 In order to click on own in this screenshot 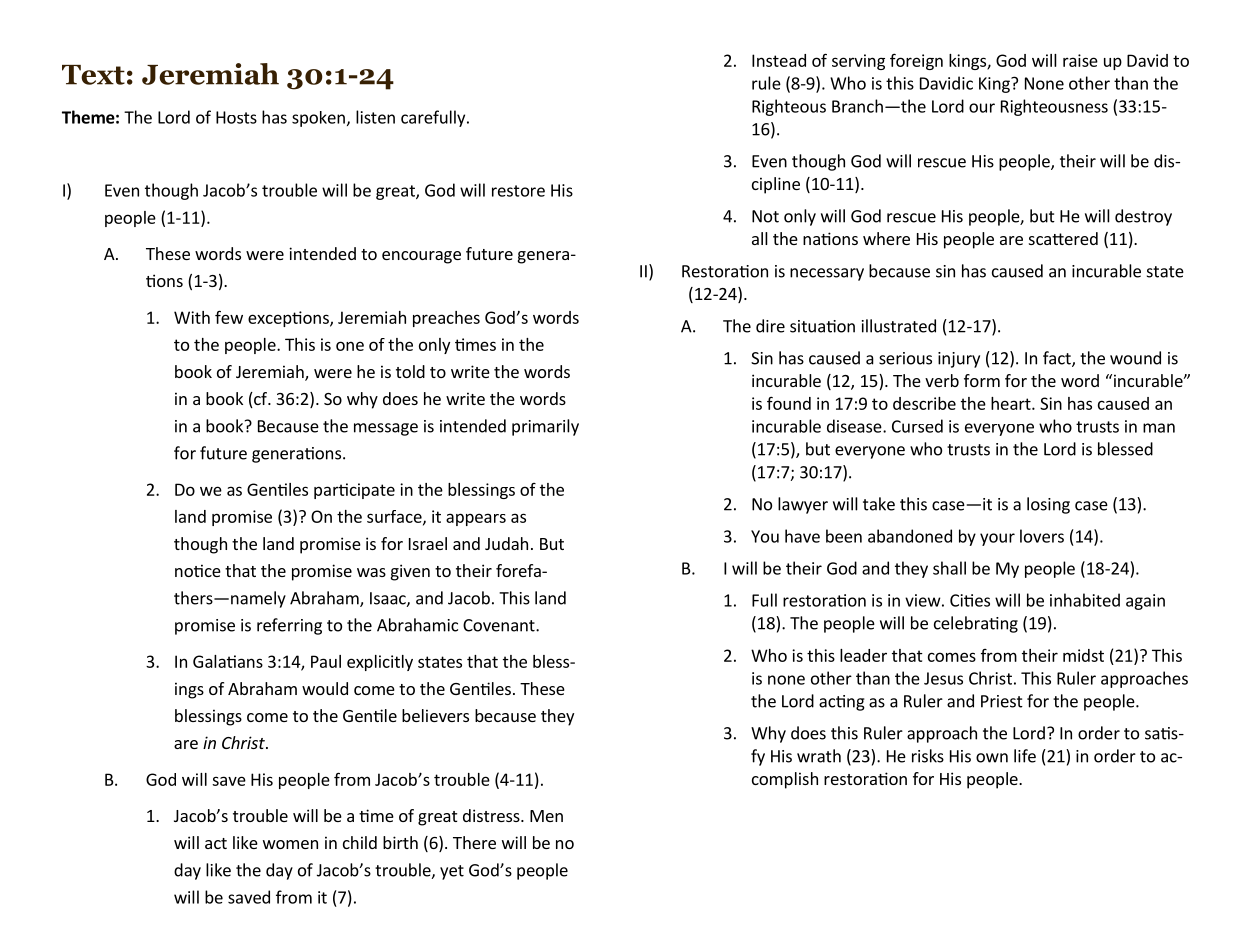, I will do `click(992, 758)`.
